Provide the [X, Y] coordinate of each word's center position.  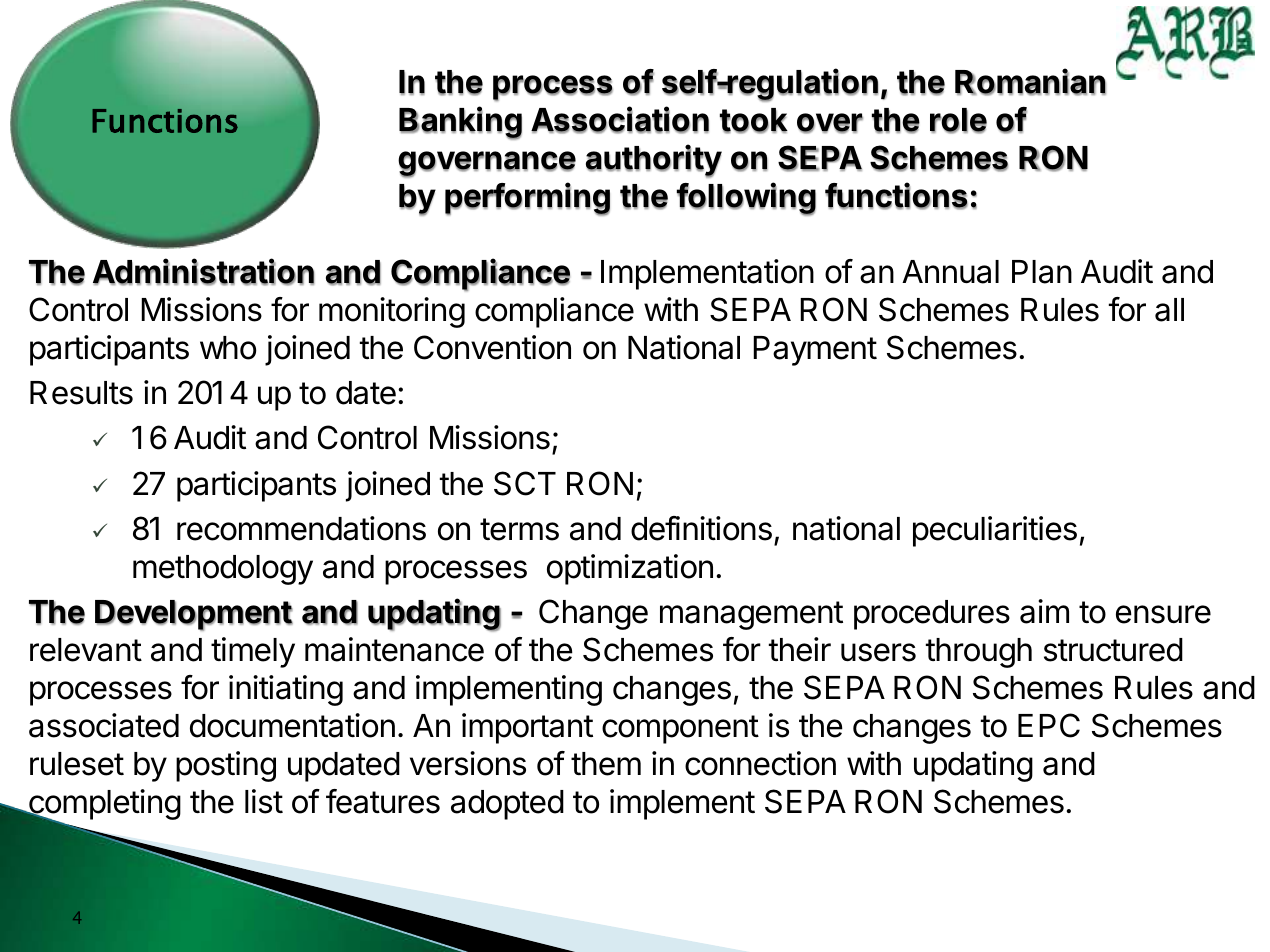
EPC [1049, 725]
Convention [492, 347]
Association [620, 120]
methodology [223, 570]
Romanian [1030, 82]
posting [226, 766]
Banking [460, 123]
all [1169, 310]
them [606, 764]
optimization [630, 569]
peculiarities [995, 531]
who [228, 348]
